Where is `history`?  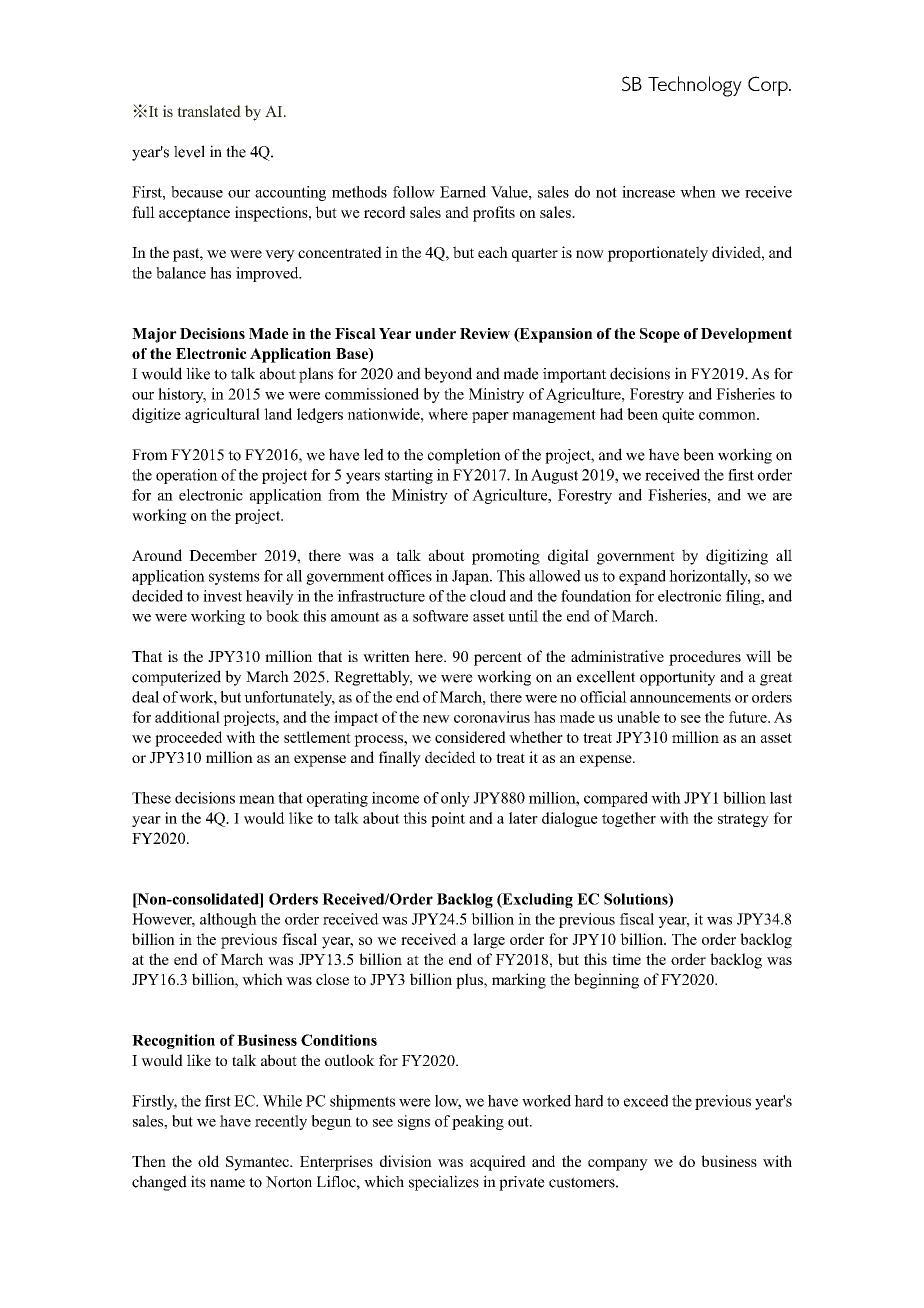
history is located at coordinates (182, 395).
